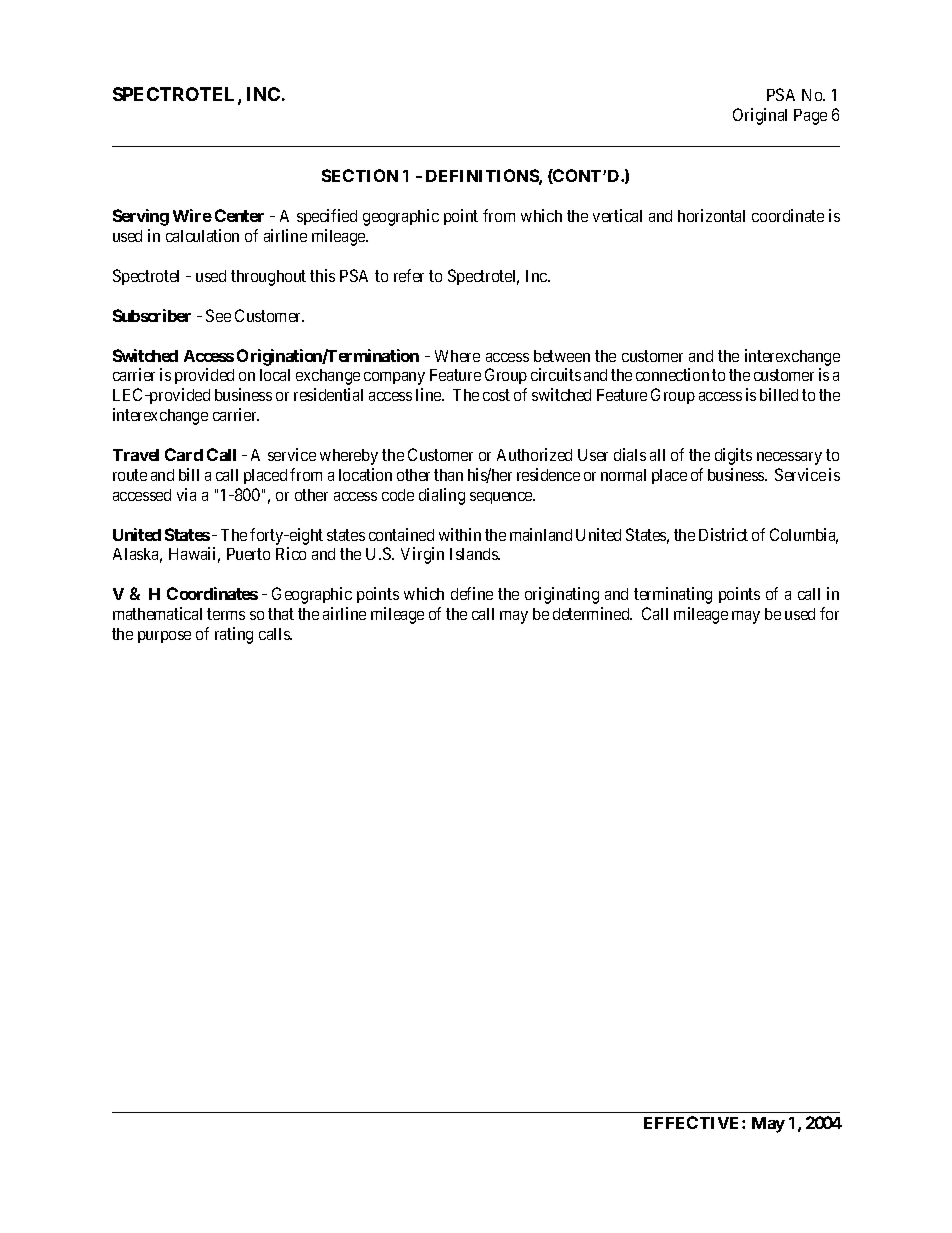 This screenshot has width=952, height=1233. Describe the element at coordinates (360, 175) in the screenshot. I see `SECTION` at that location.
